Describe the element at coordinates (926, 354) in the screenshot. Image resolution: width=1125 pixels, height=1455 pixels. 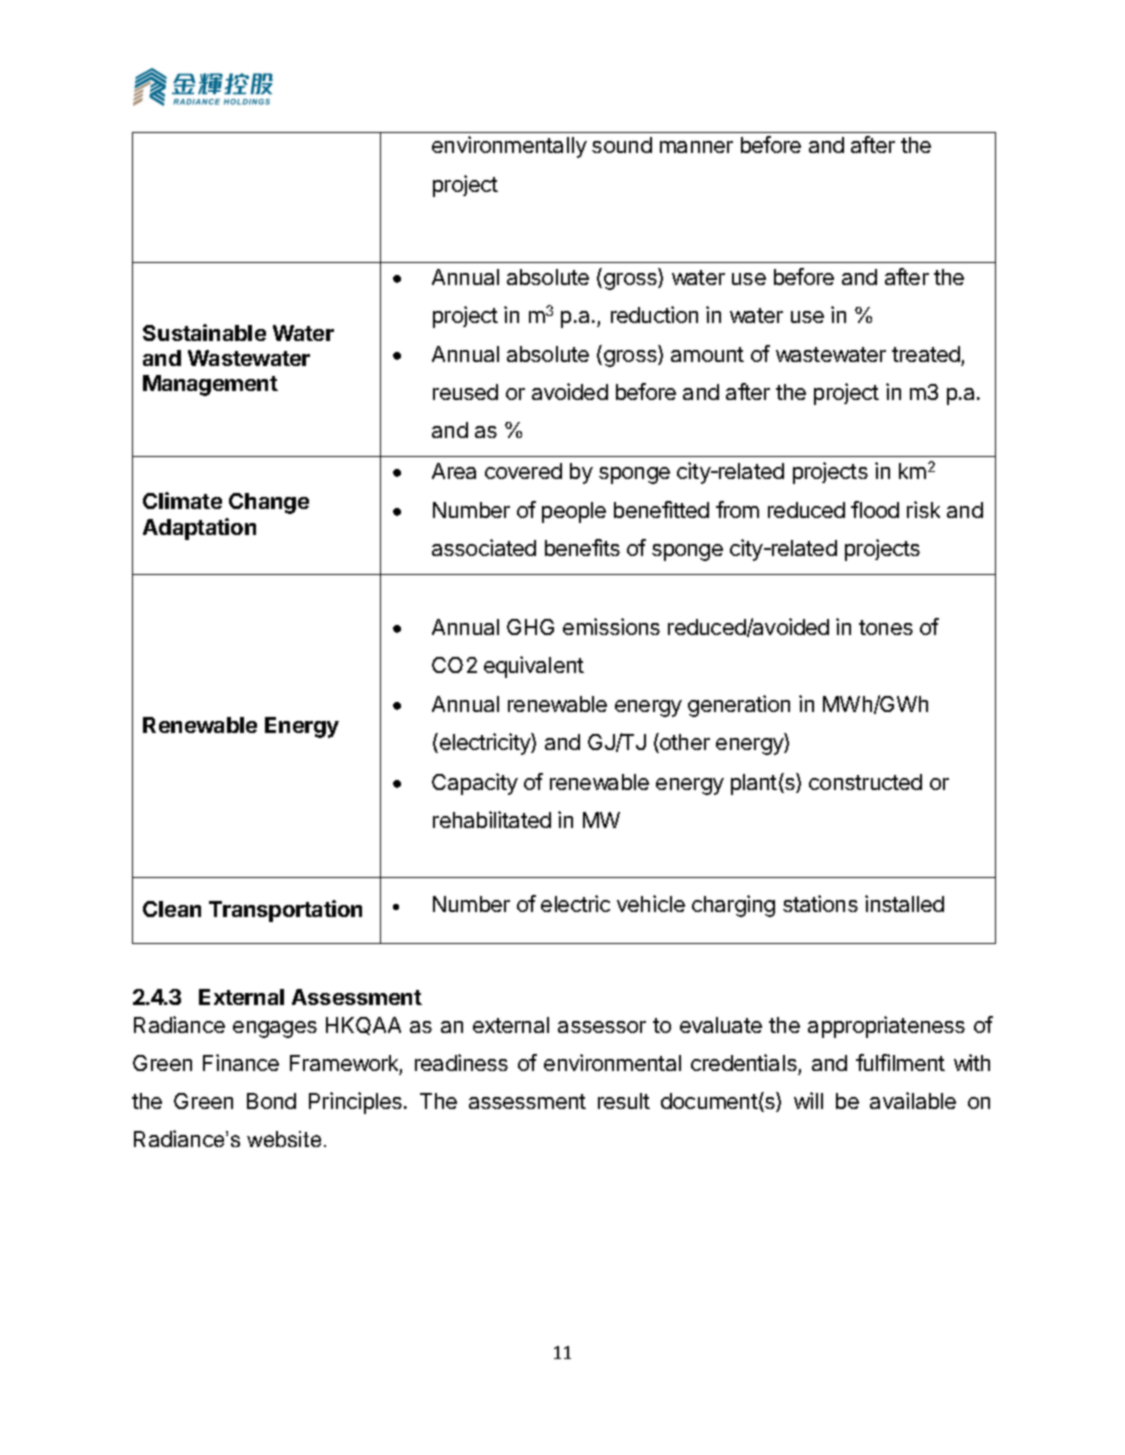
I see `treated` at that location.
